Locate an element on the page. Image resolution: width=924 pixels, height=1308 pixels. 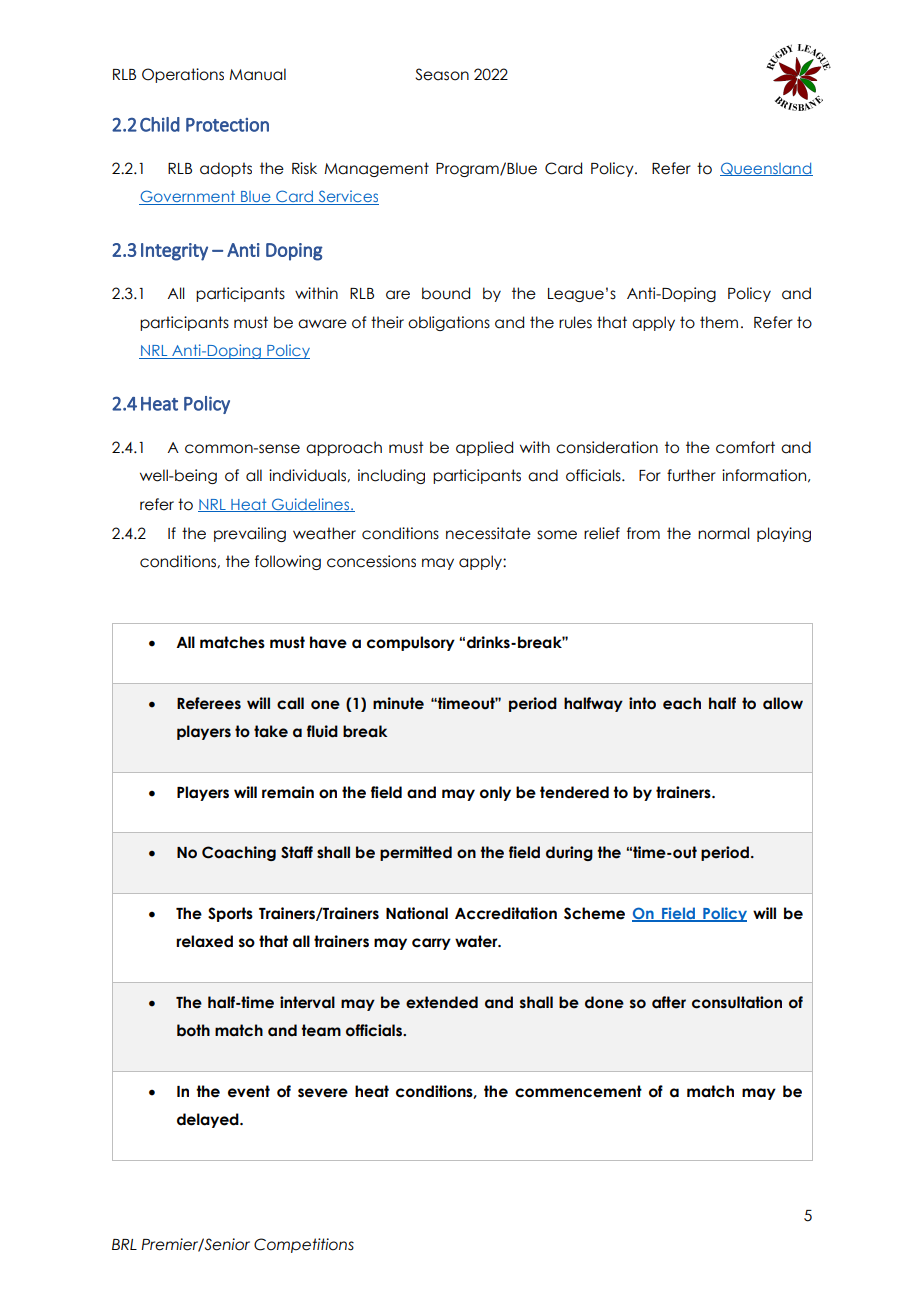
BRL is located at coordinates (124, 1244).
